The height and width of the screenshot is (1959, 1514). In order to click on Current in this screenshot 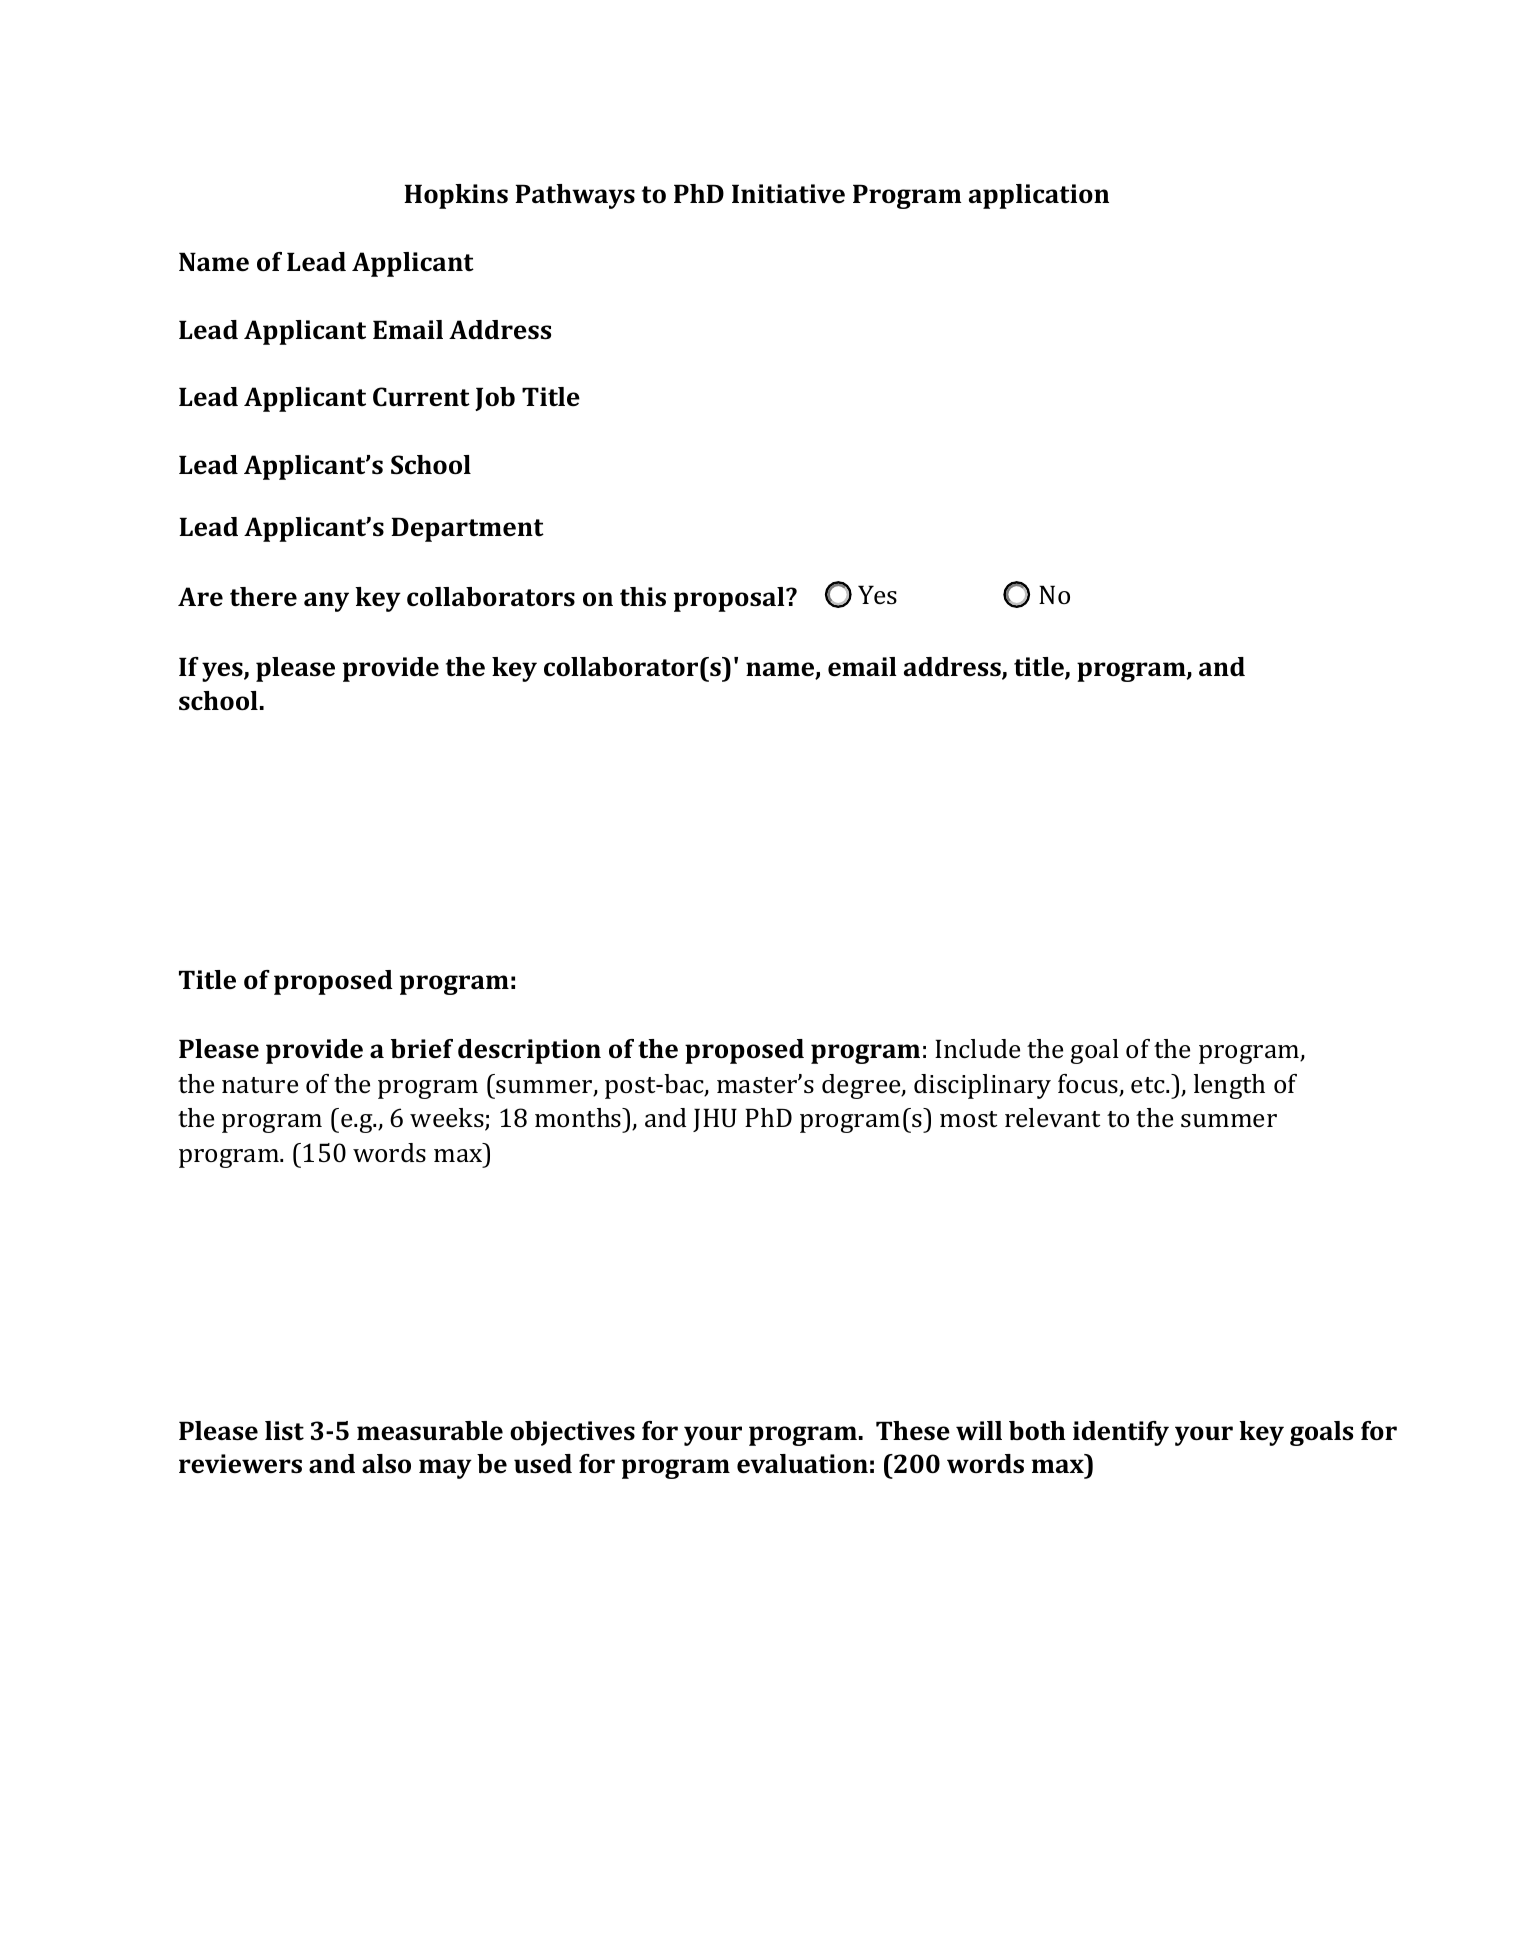, I will do `click(421, 397)`.
